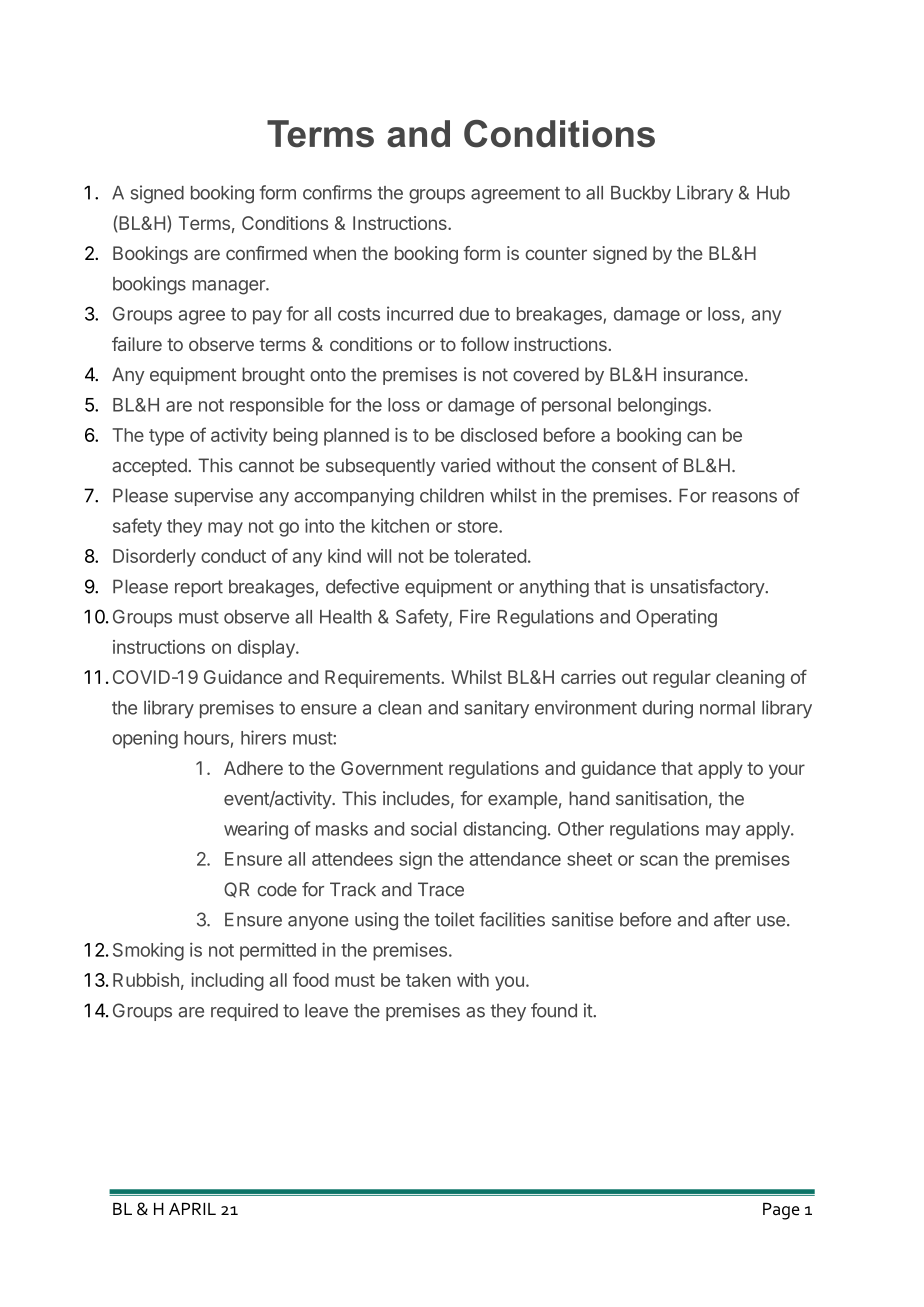  Describe the element at coordinates (727, 708) in the image. I see `normal` at that location.
